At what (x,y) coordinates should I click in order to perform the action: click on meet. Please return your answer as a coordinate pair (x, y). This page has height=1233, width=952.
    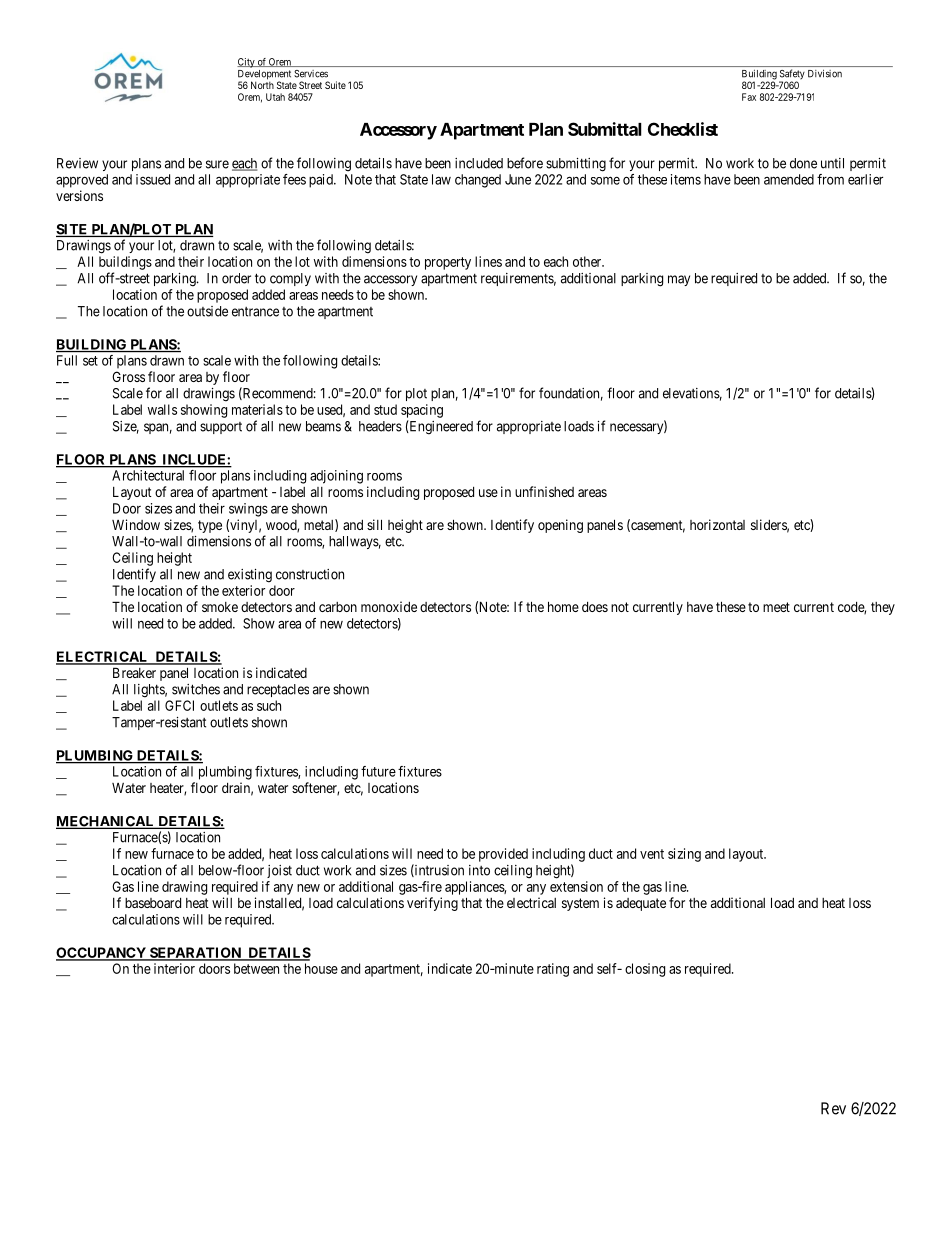
    Looking at the image, I should click on (776, 607).
